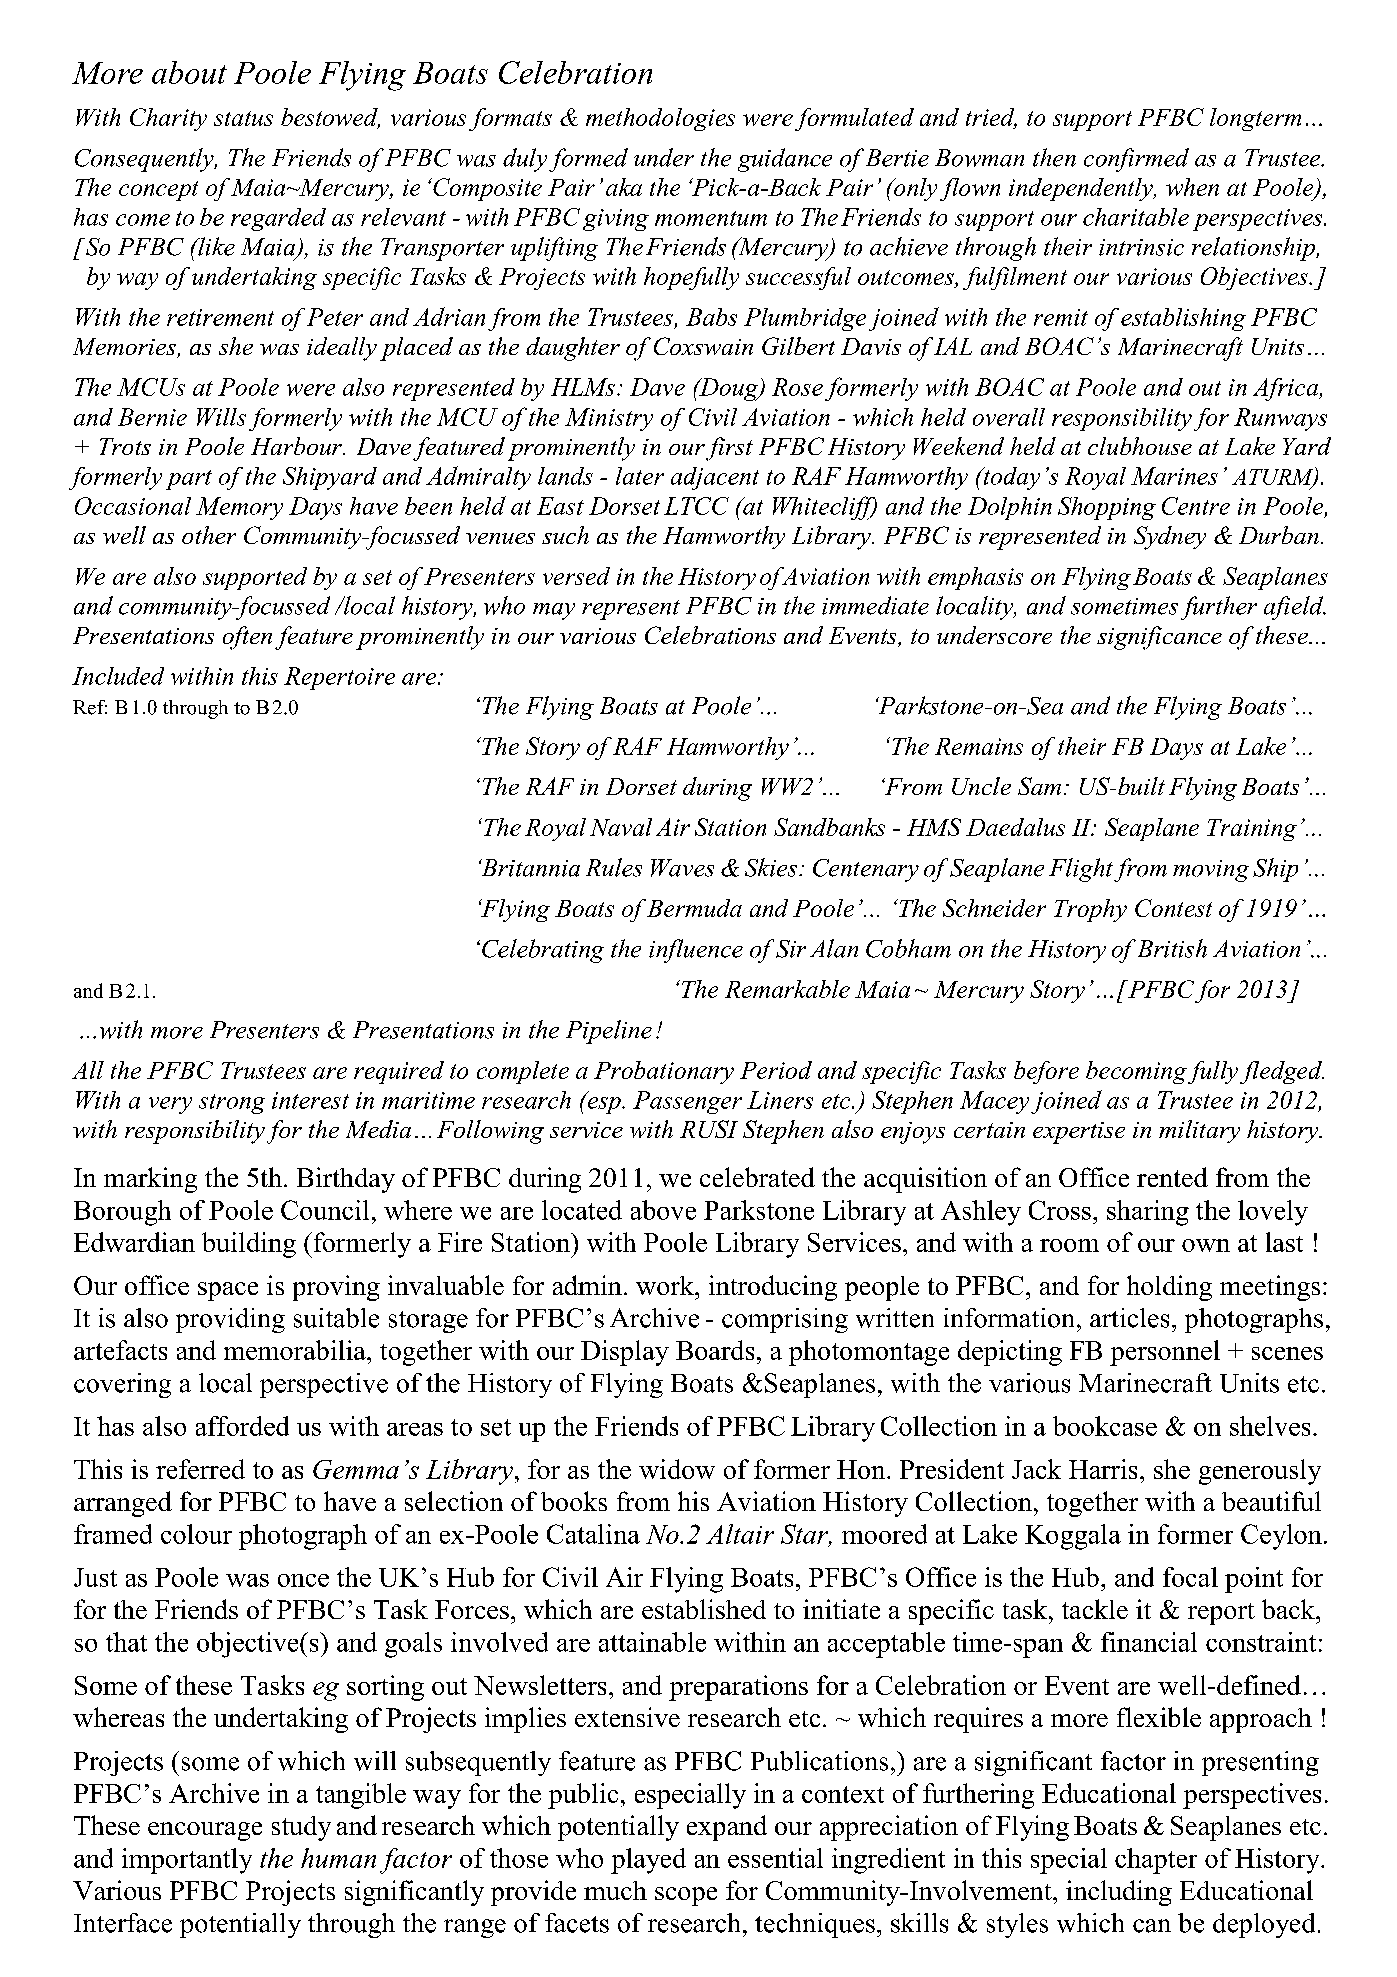  What do you see at coordinates (187, 1861) in the screenshot?
I see `importantly` at bounding box center [187, 1861].
